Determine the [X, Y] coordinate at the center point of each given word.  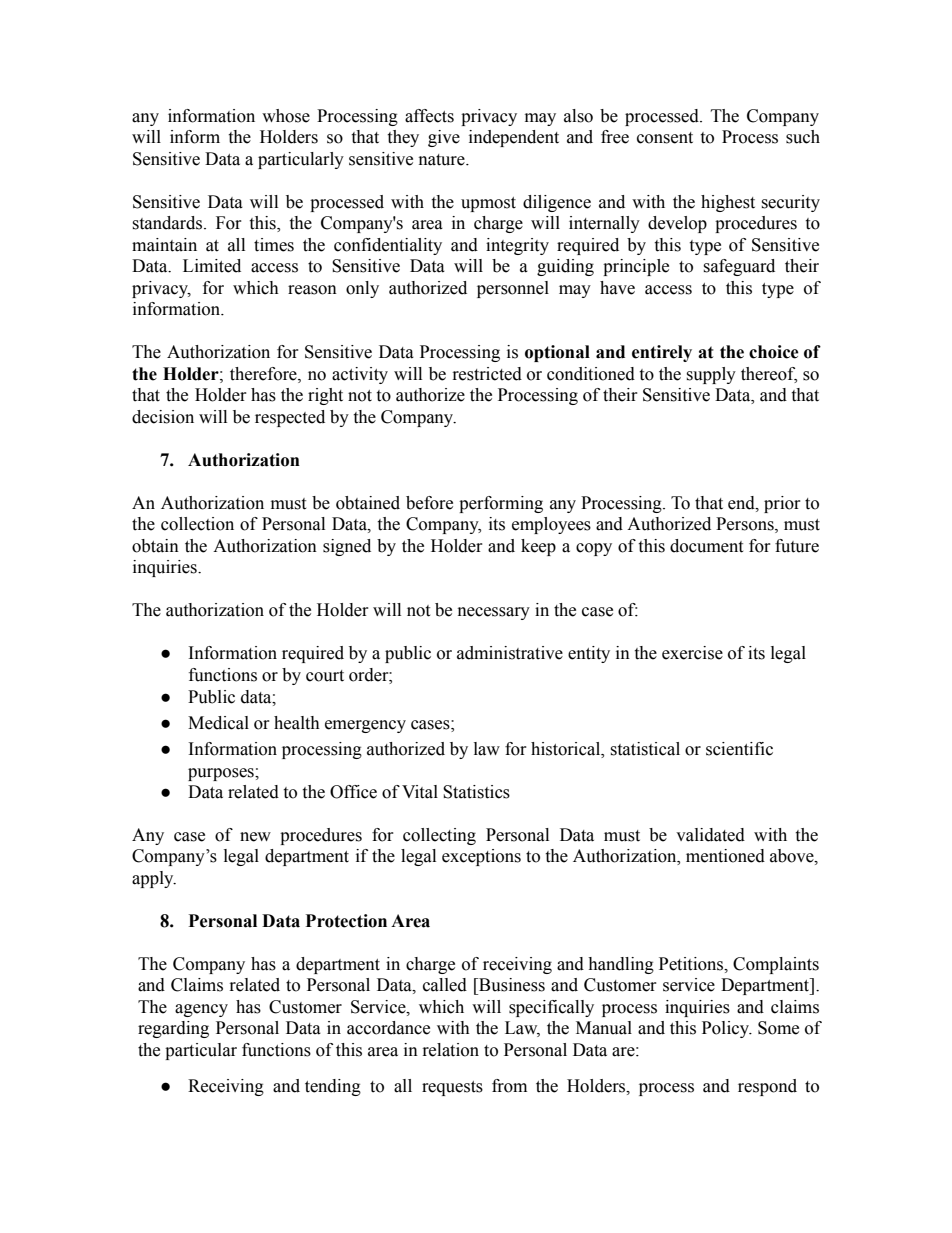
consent [665, 138]
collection [197, 524]
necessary [494, 613]
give [444, 138]
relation [451, 1050]
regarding [173, 1029]
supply [711, 375]
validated [710, 835]
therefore [264, 374]
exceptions [481, 857]
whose [286, 116]
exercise [692, 653]
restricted [487, 374]
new [255, 837]
